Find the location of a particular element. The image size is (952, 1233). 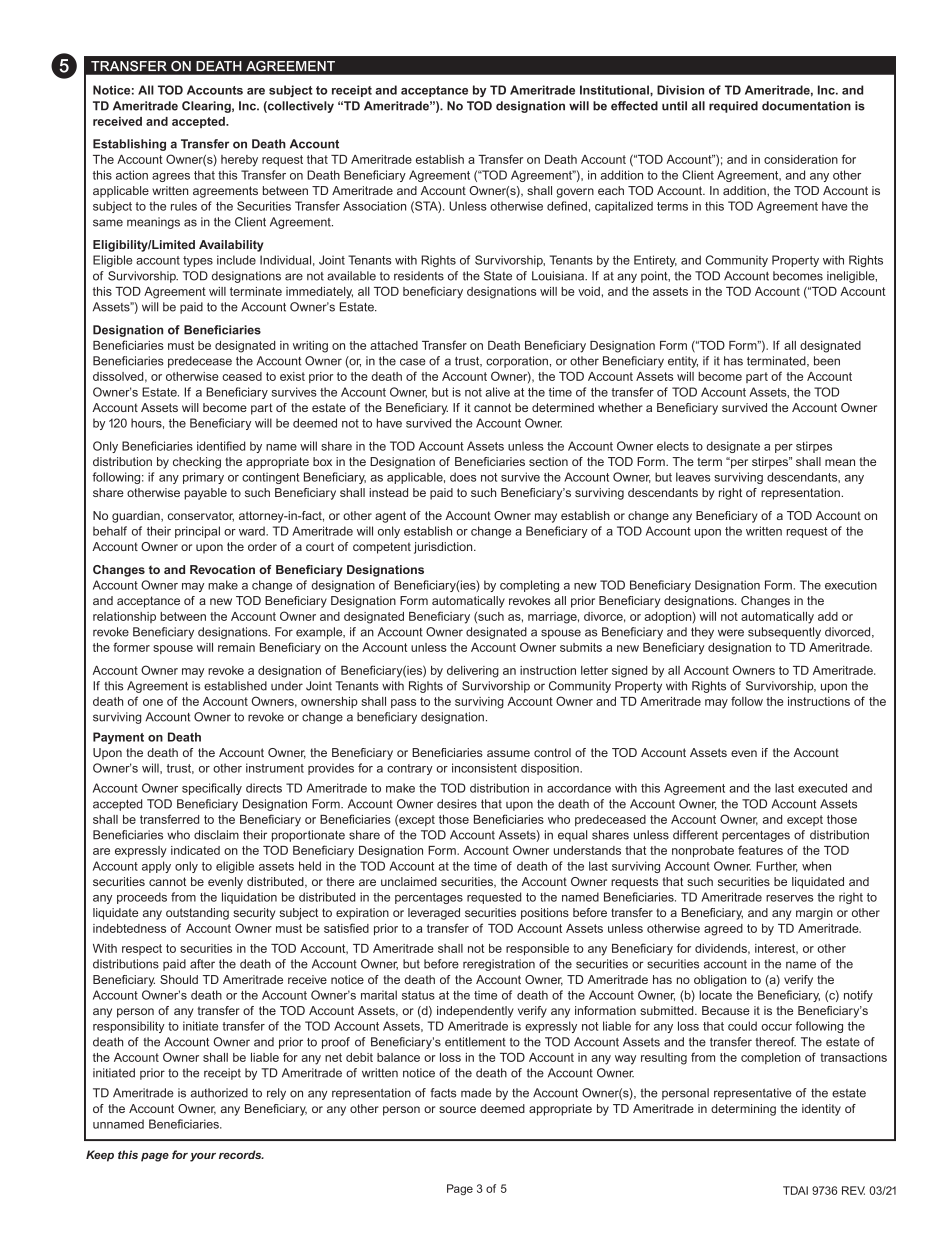

your is located at coordinates (203, 1157).
